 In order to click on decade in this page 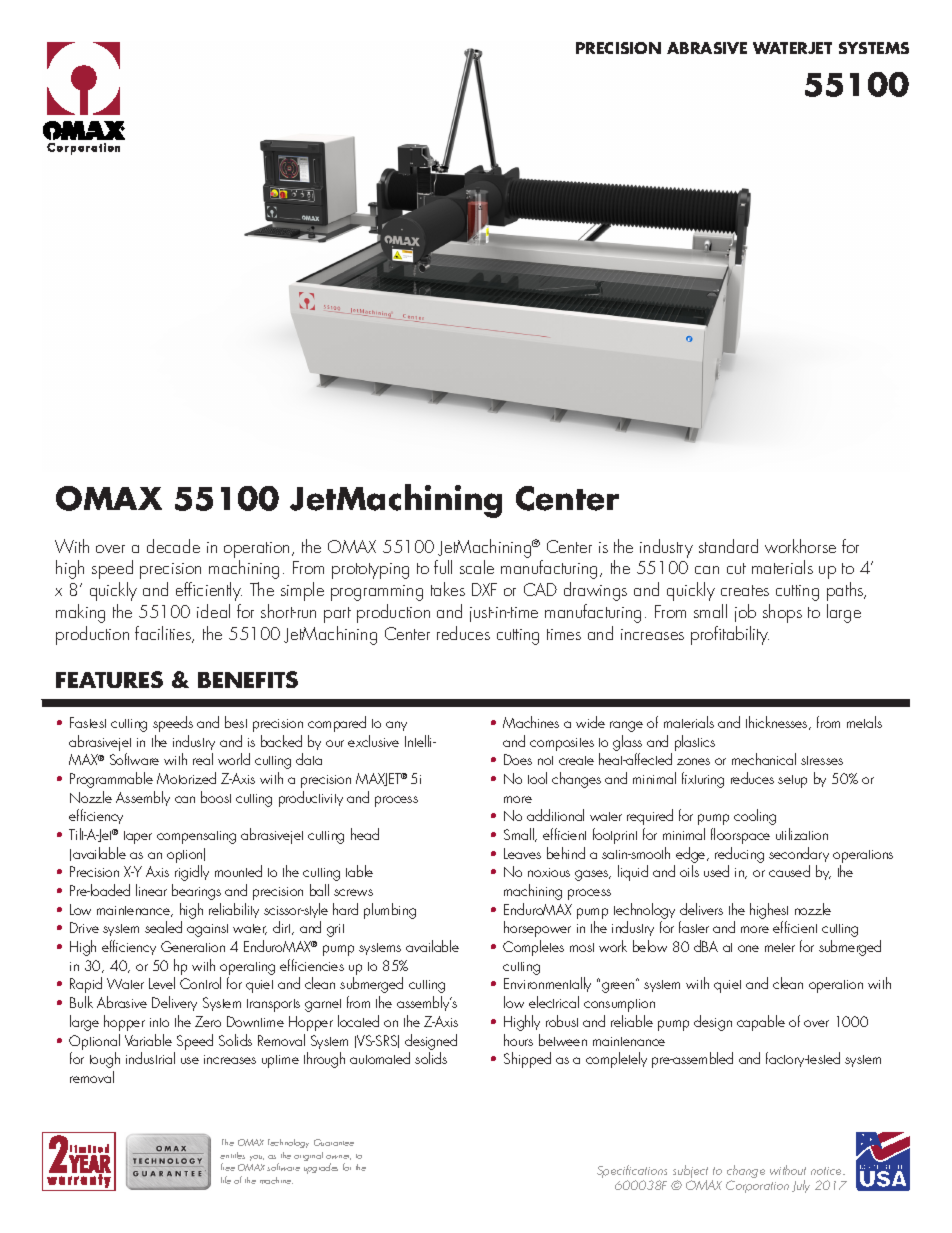, I will do `click(173, 546)`.
